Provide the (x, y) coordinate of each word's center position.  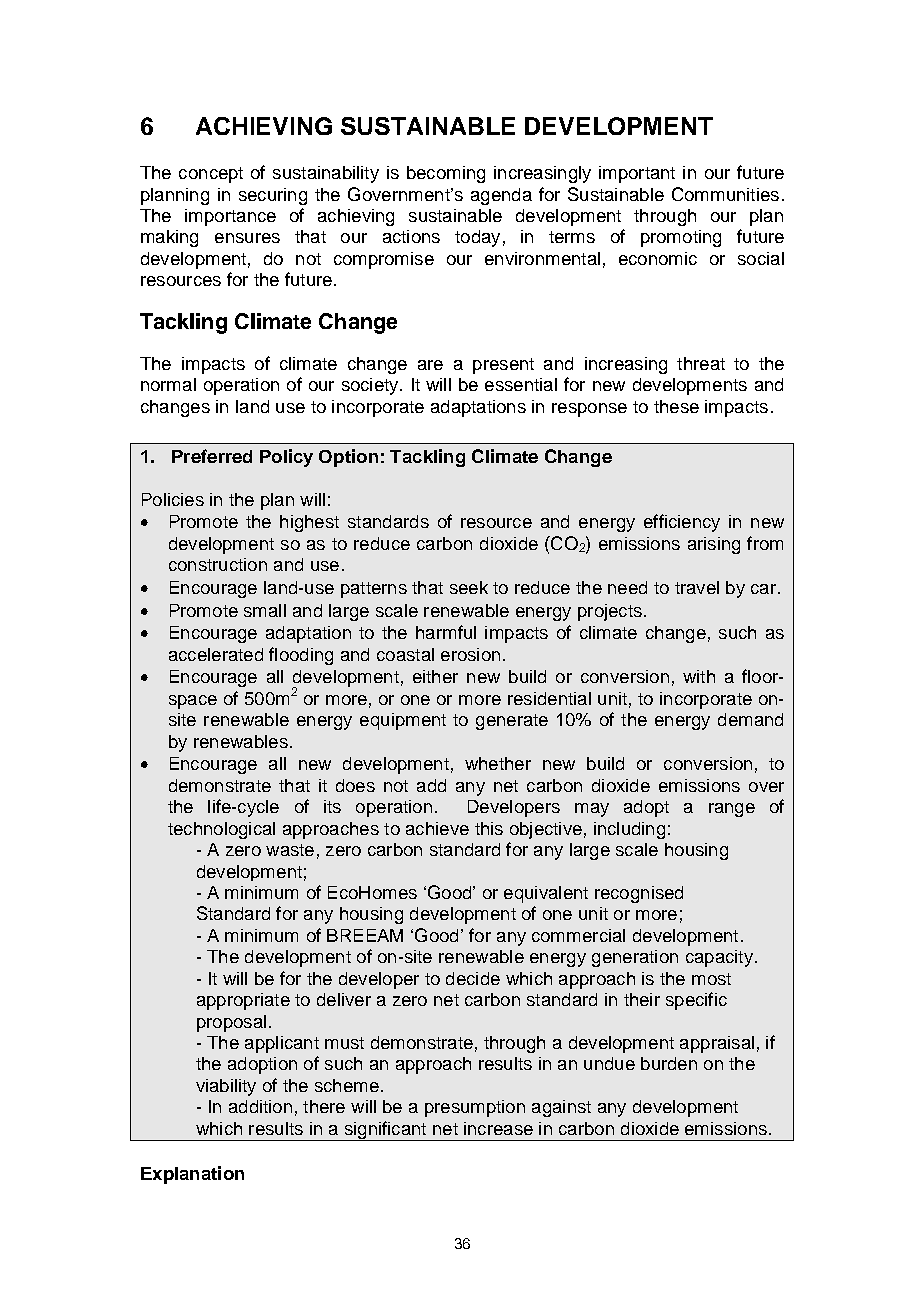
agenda (501, 196)
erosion (470, 654)
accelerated (216, 654)
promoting (681, 238)
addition (260, 1106)
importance (230, 217)
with (699, 676)
